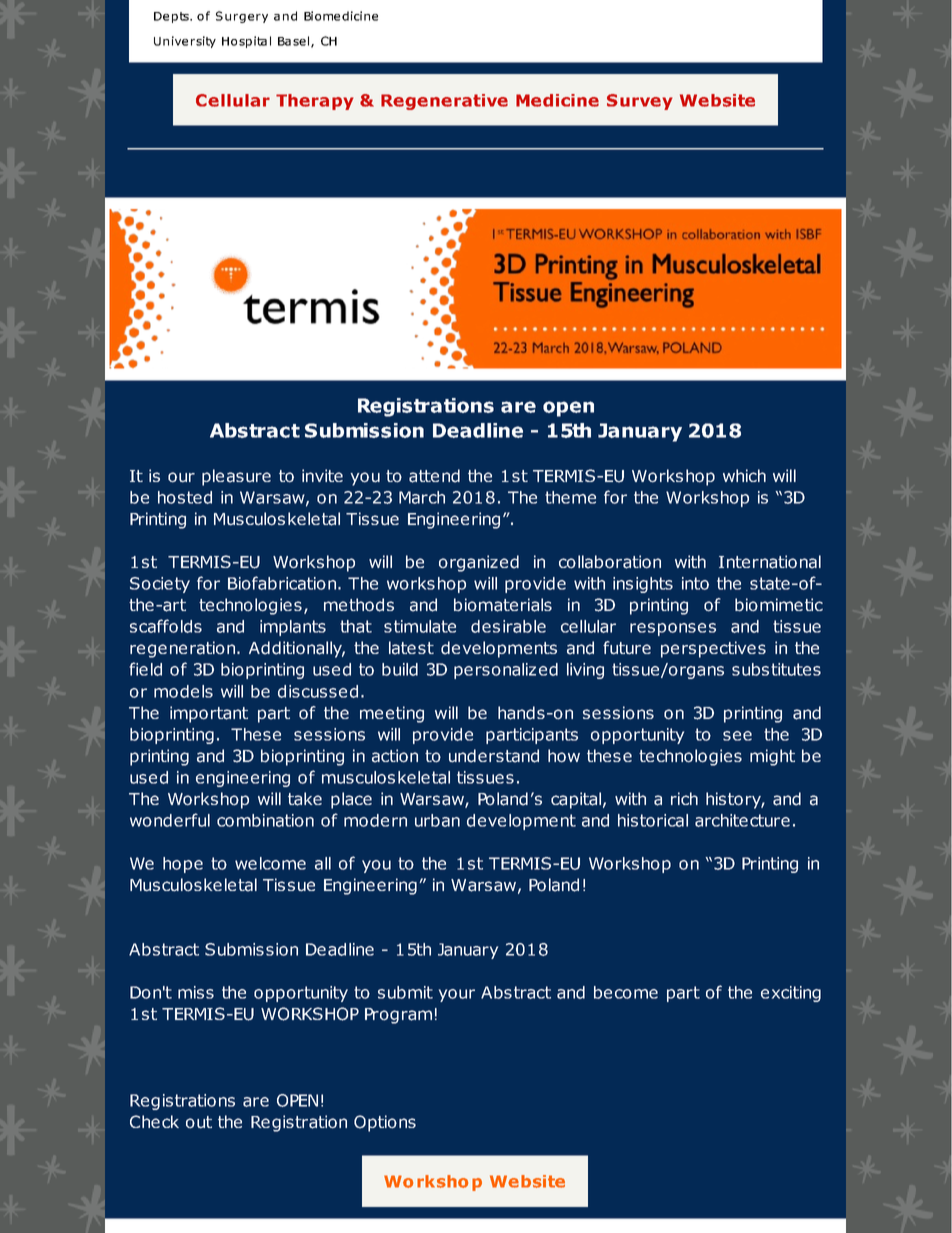  What do you see at coordinates (744, 475) in the page?
I see `which` at bounding box center [744, 475].
